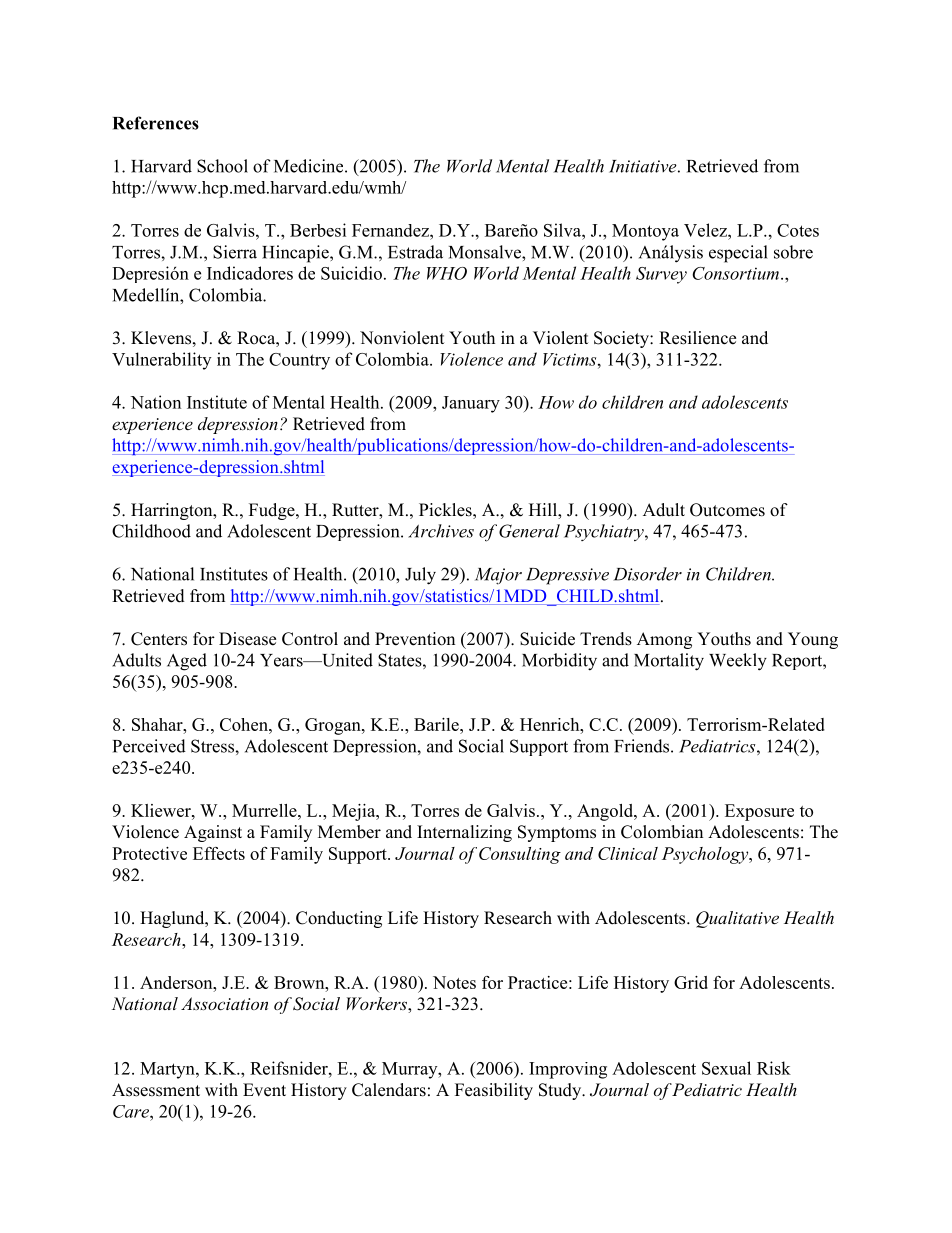 This screenshot has height=1233, width=952. I want to click on Fernandez, so click(391, 230).
